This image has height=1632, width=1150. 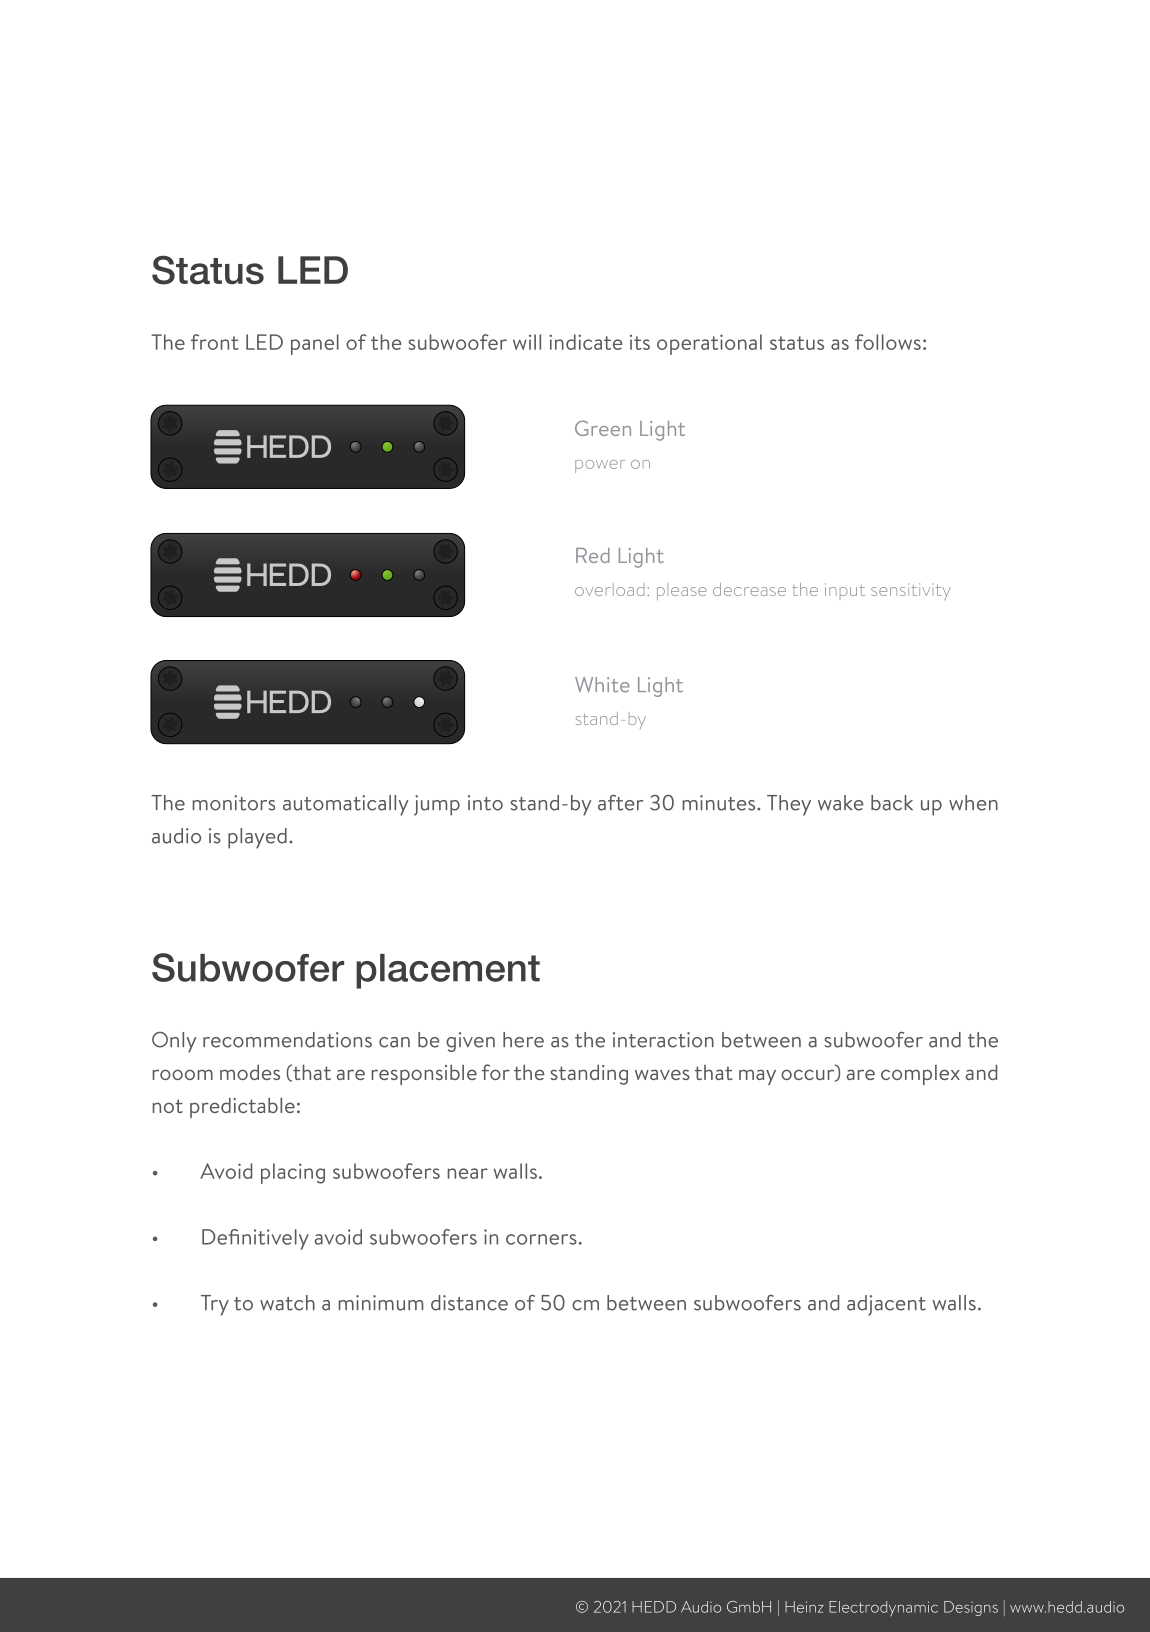 I want to click on after, so click(x=620, y=802).
